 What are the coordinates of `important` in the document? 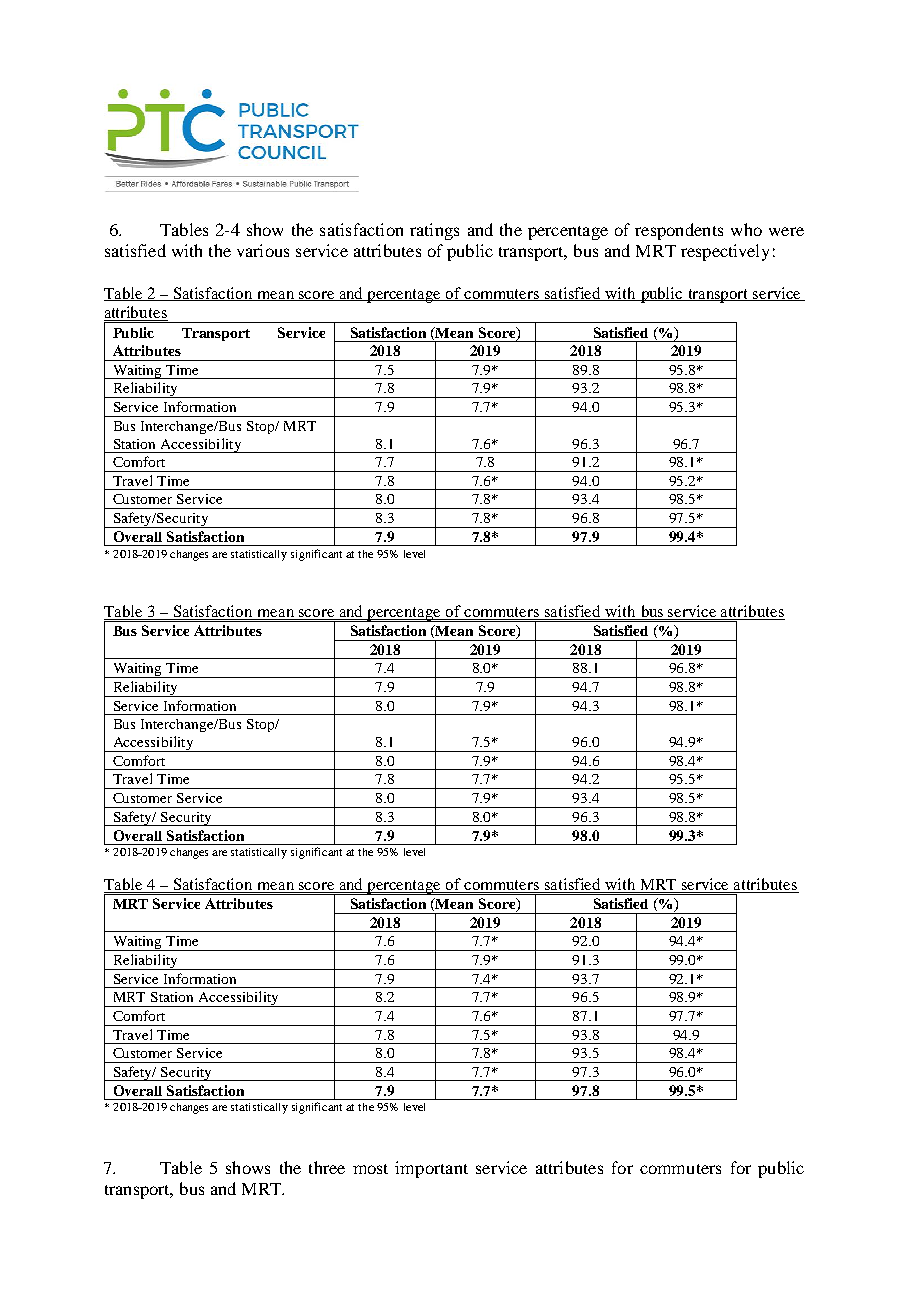 It's located at (431, 1169).
